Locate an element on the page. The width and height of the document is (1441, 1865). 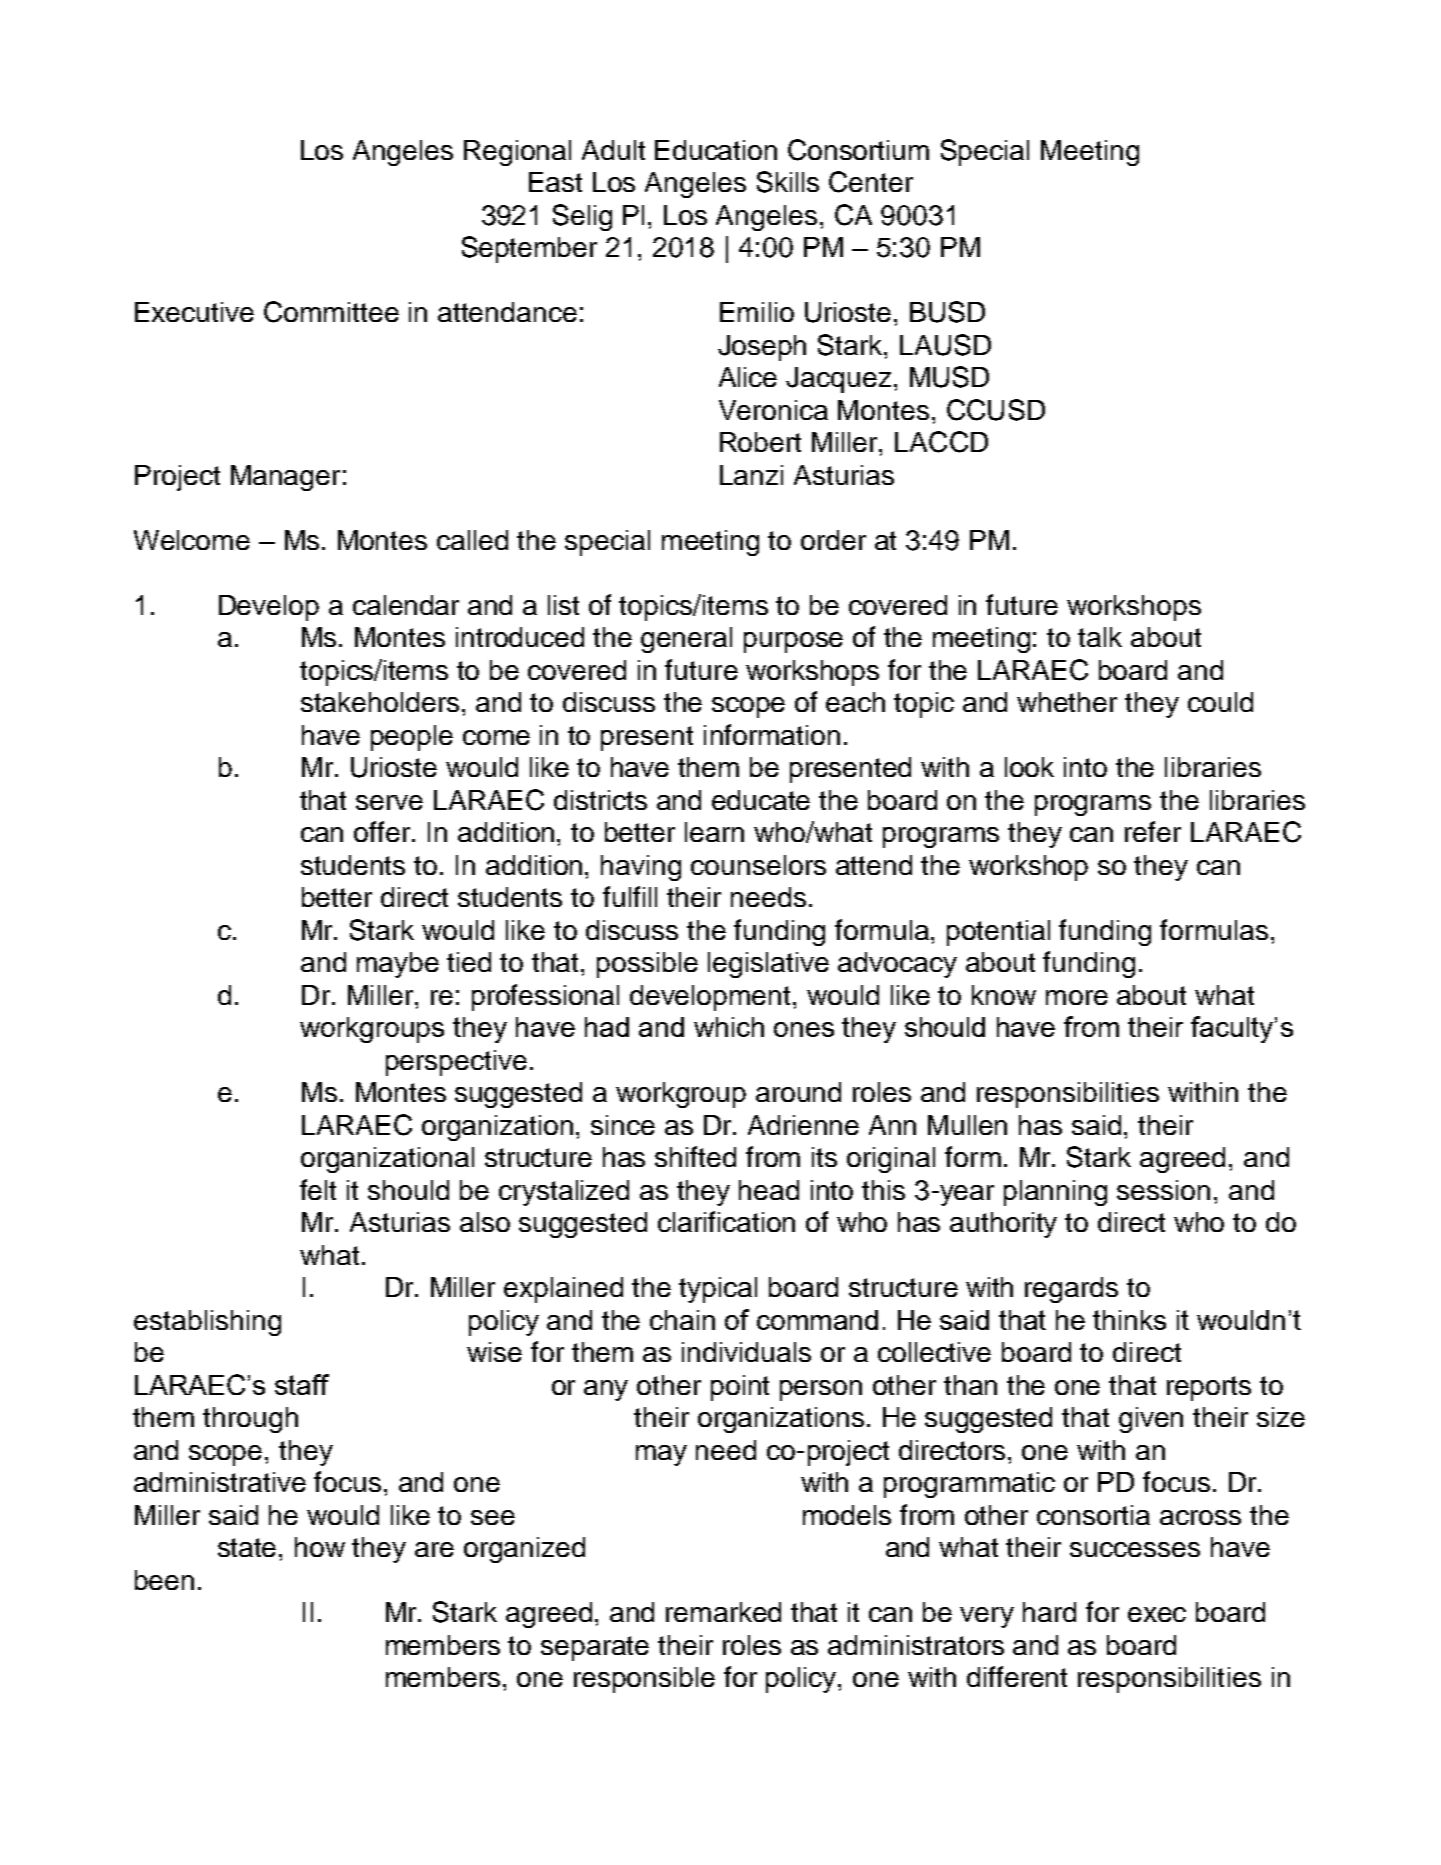
Committee is located at coordinates (331, 312).
